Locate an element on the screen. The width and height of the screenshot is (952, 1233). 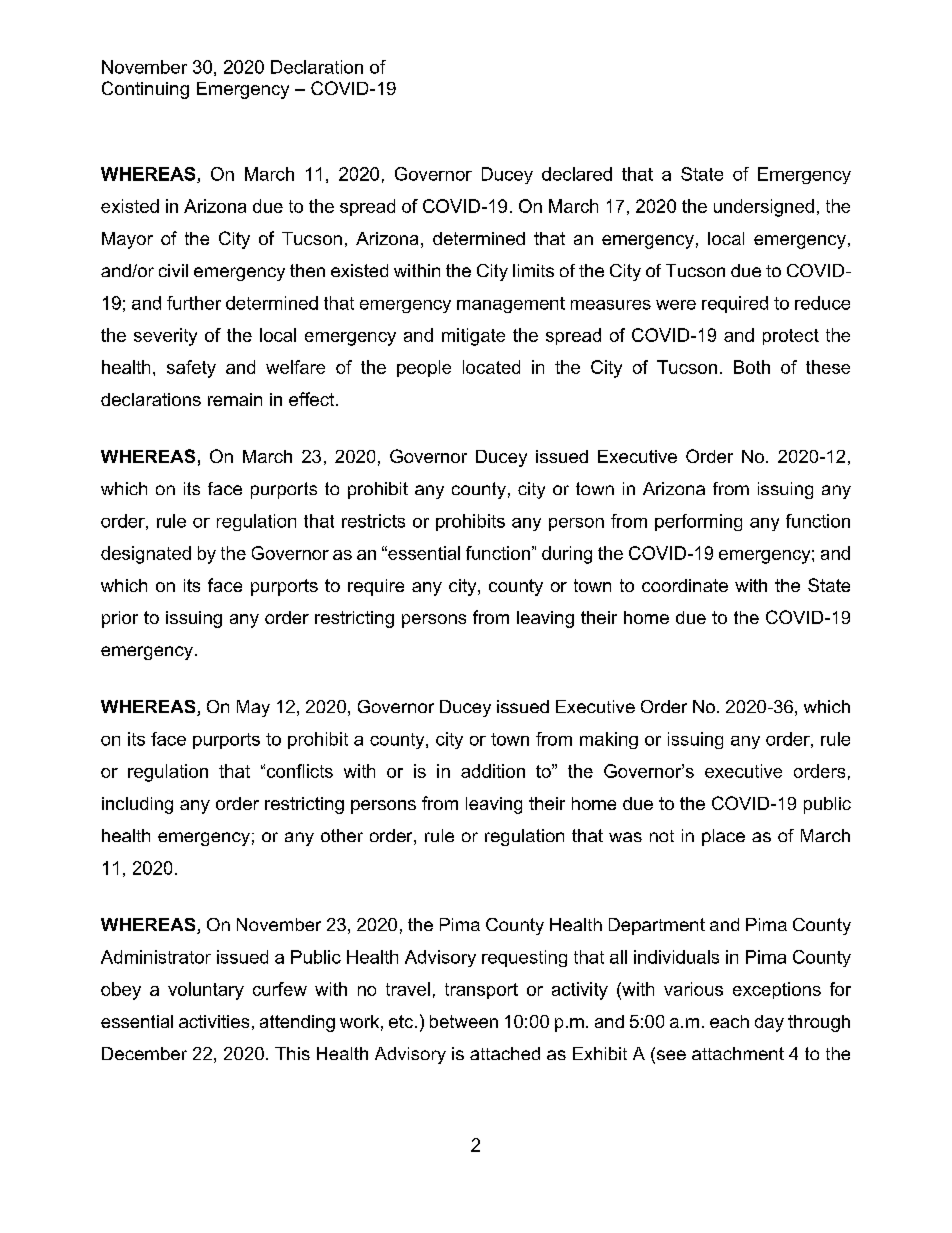
Continuing is located at coordinates (145, 90).
